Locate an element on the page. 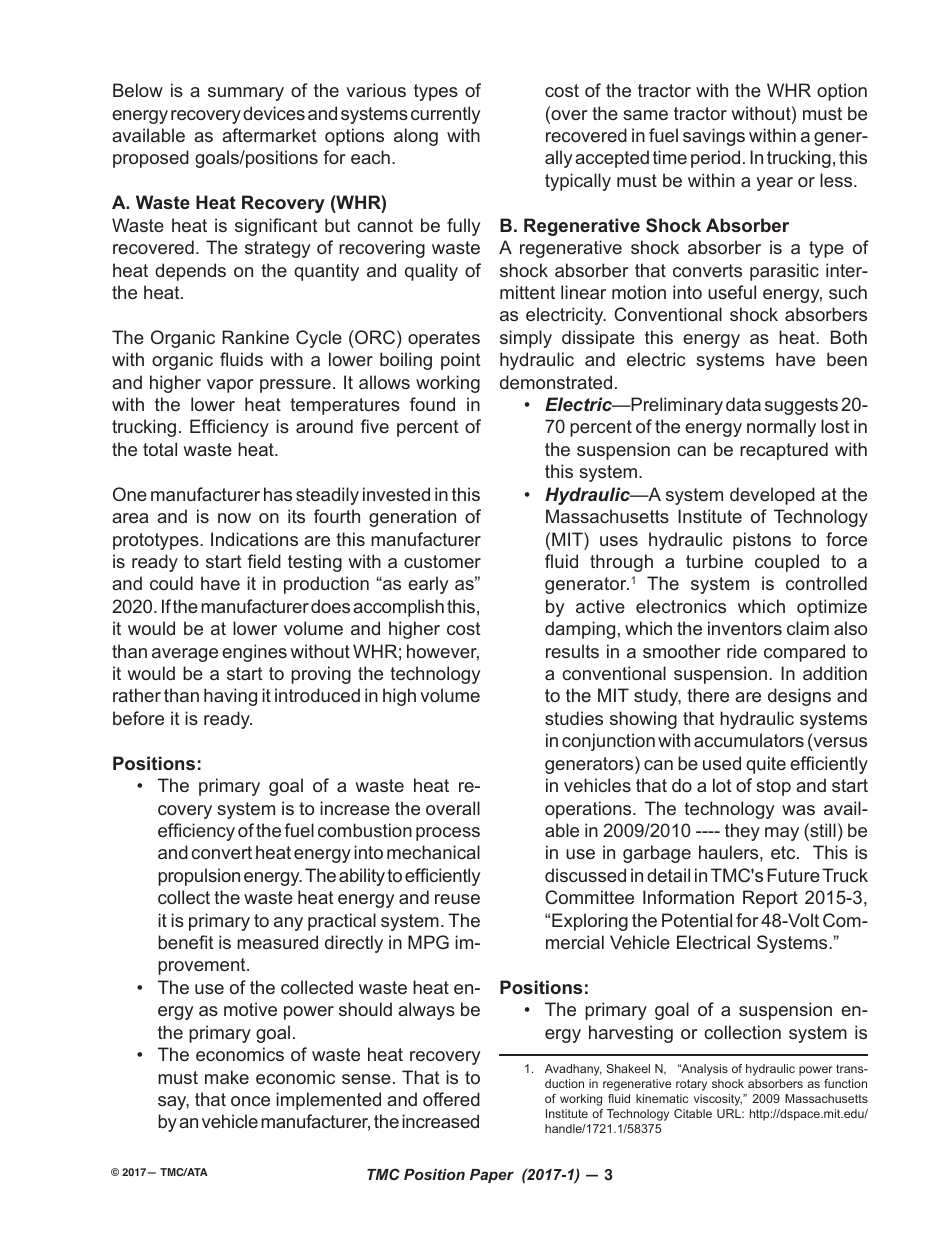 Image resolution: width=952 pixels, height=1233 pixels. summary is located at coordinates (246, 94).
